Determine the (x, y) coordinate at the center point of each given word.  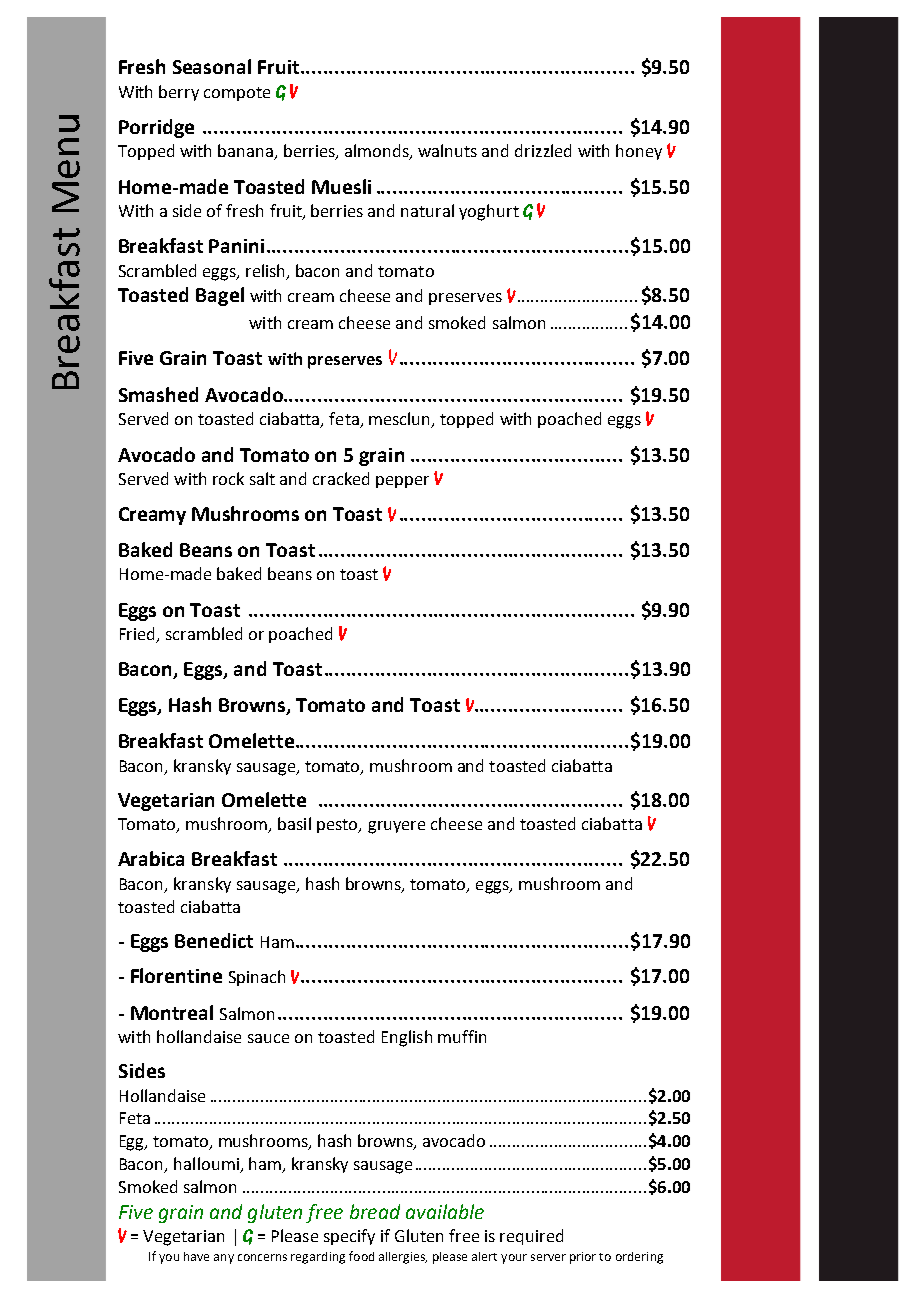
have (196, 1256)
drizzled (543, 150)
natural (427, 210)
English (407, 1038)
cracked (341, 478)
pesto (338, 826)
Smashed (158, 394)
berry (179, 93)
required (531, 1237)
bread (375, 1211)
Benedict (214, 940)
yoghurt (489, 212)
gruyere (396, 827)
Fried (139, 635)
